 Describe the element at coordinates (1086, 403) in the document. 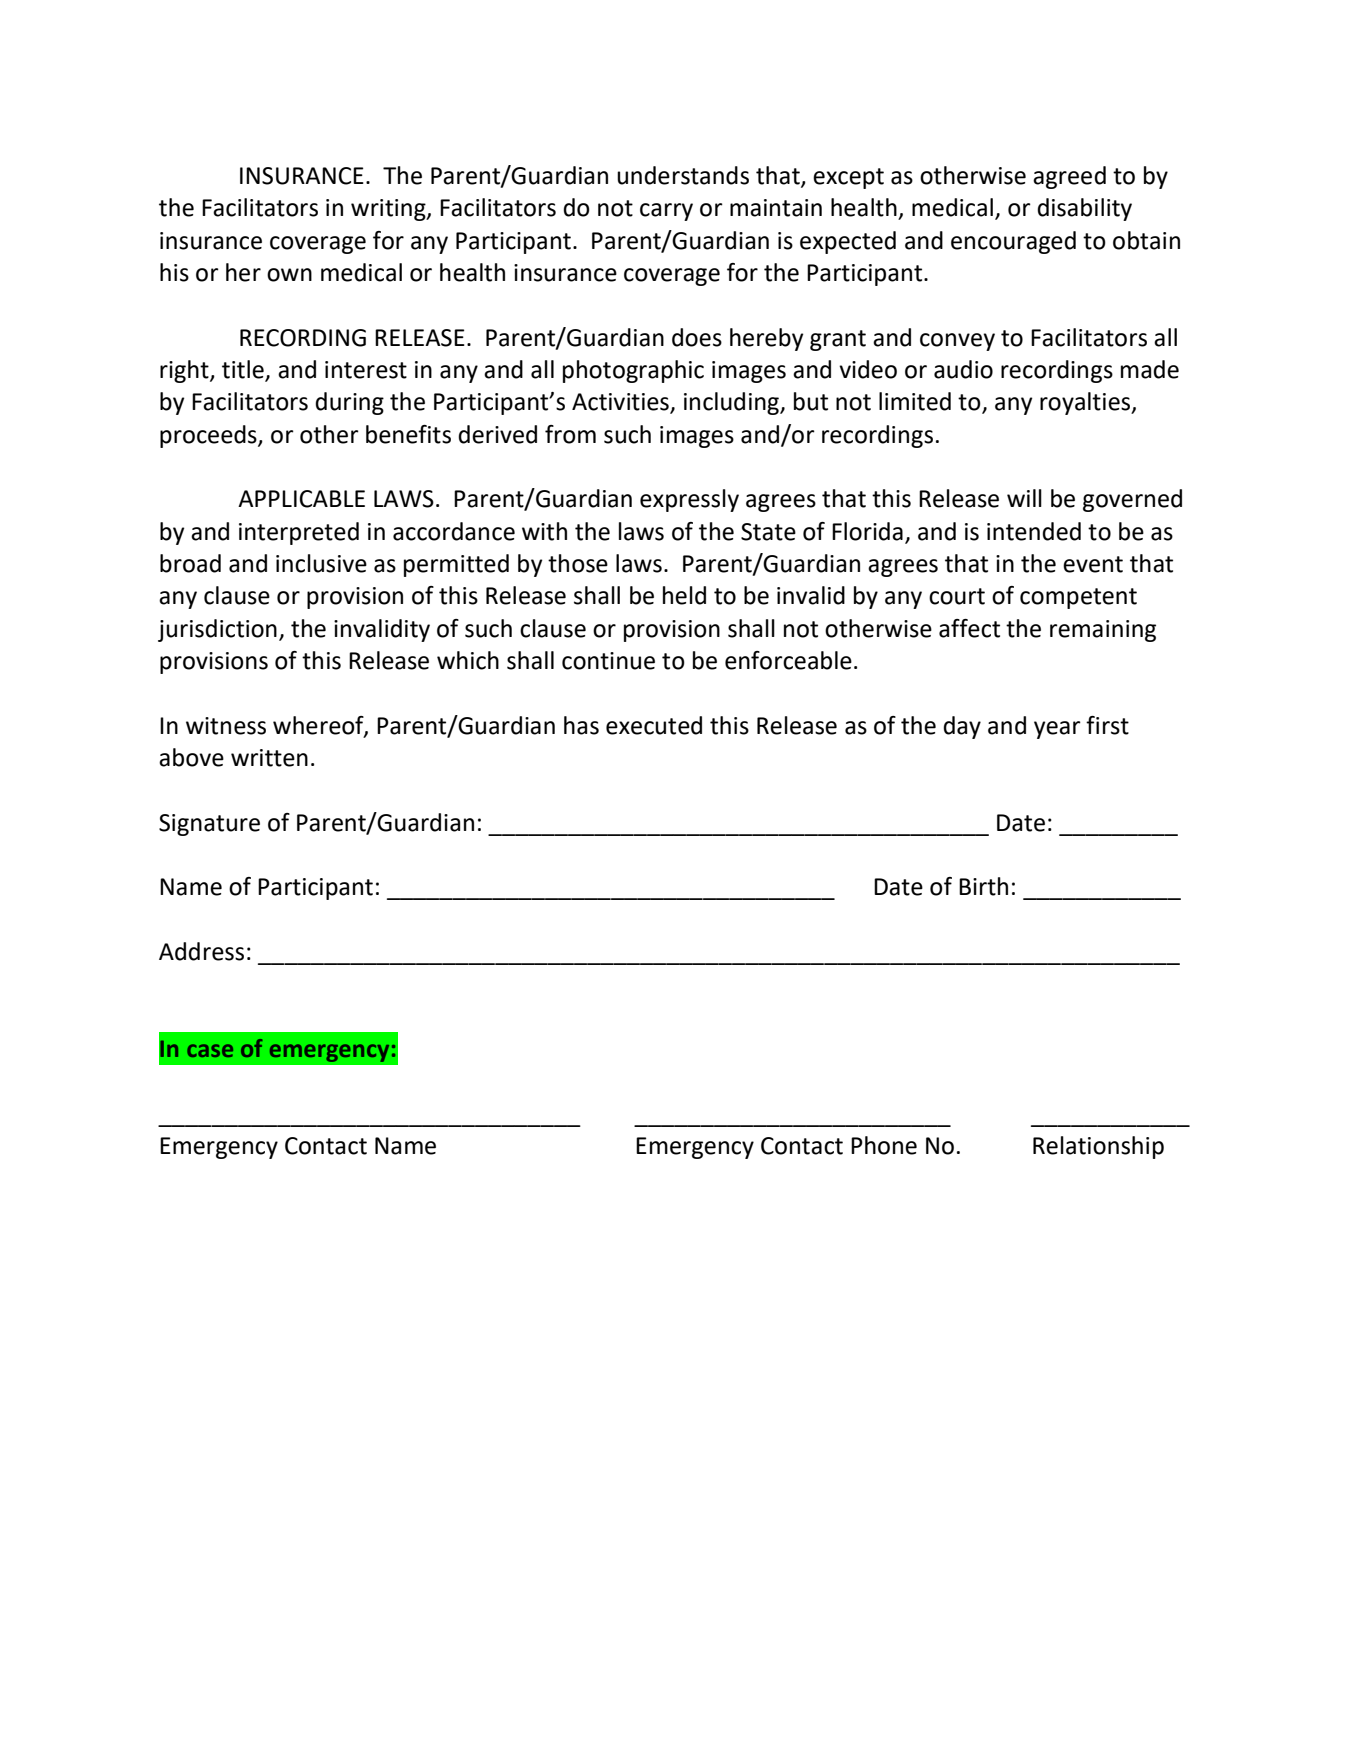

I see `royalties` at that location.
